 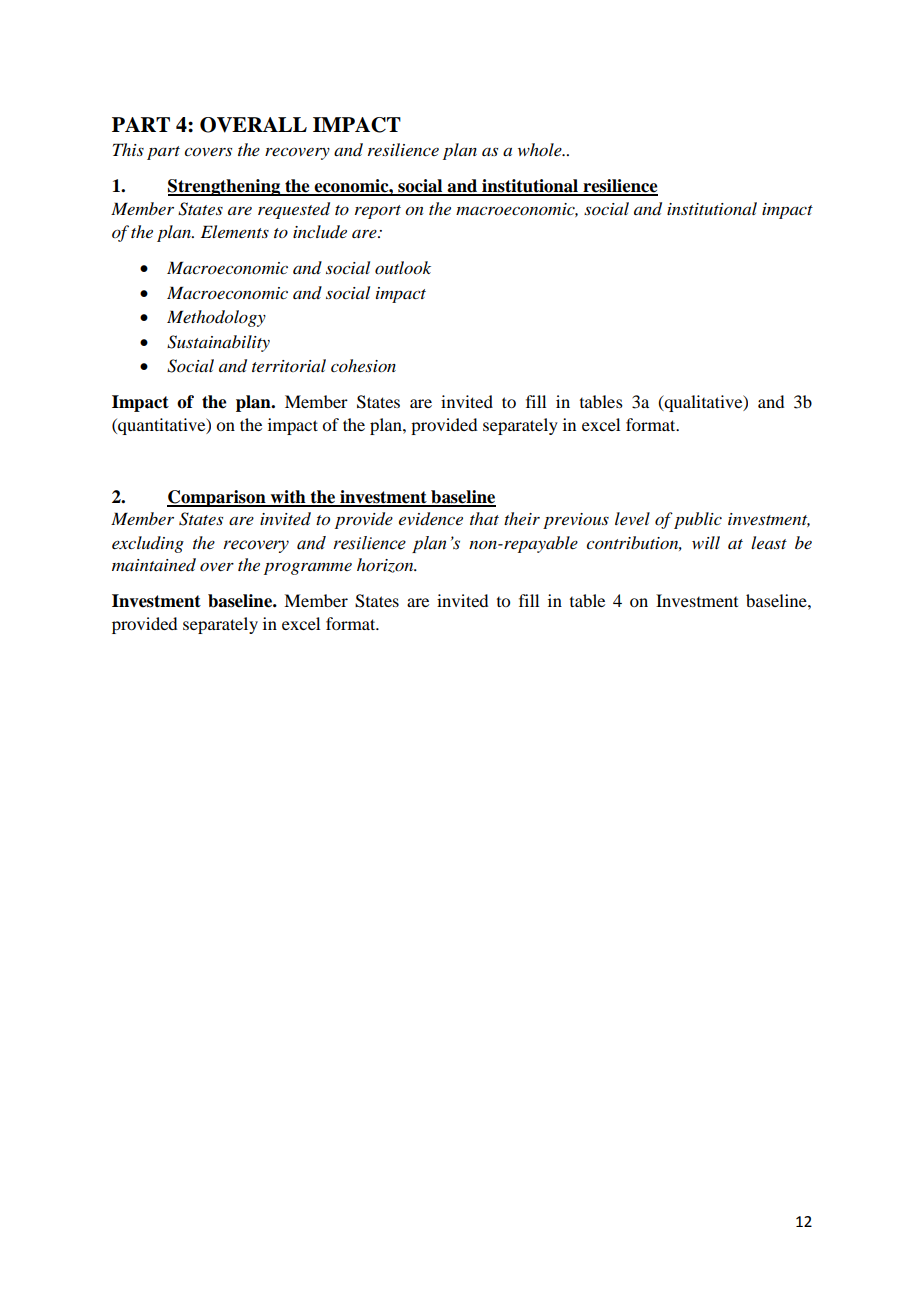 I want to click on evidence, so click(x=431, y=519).
